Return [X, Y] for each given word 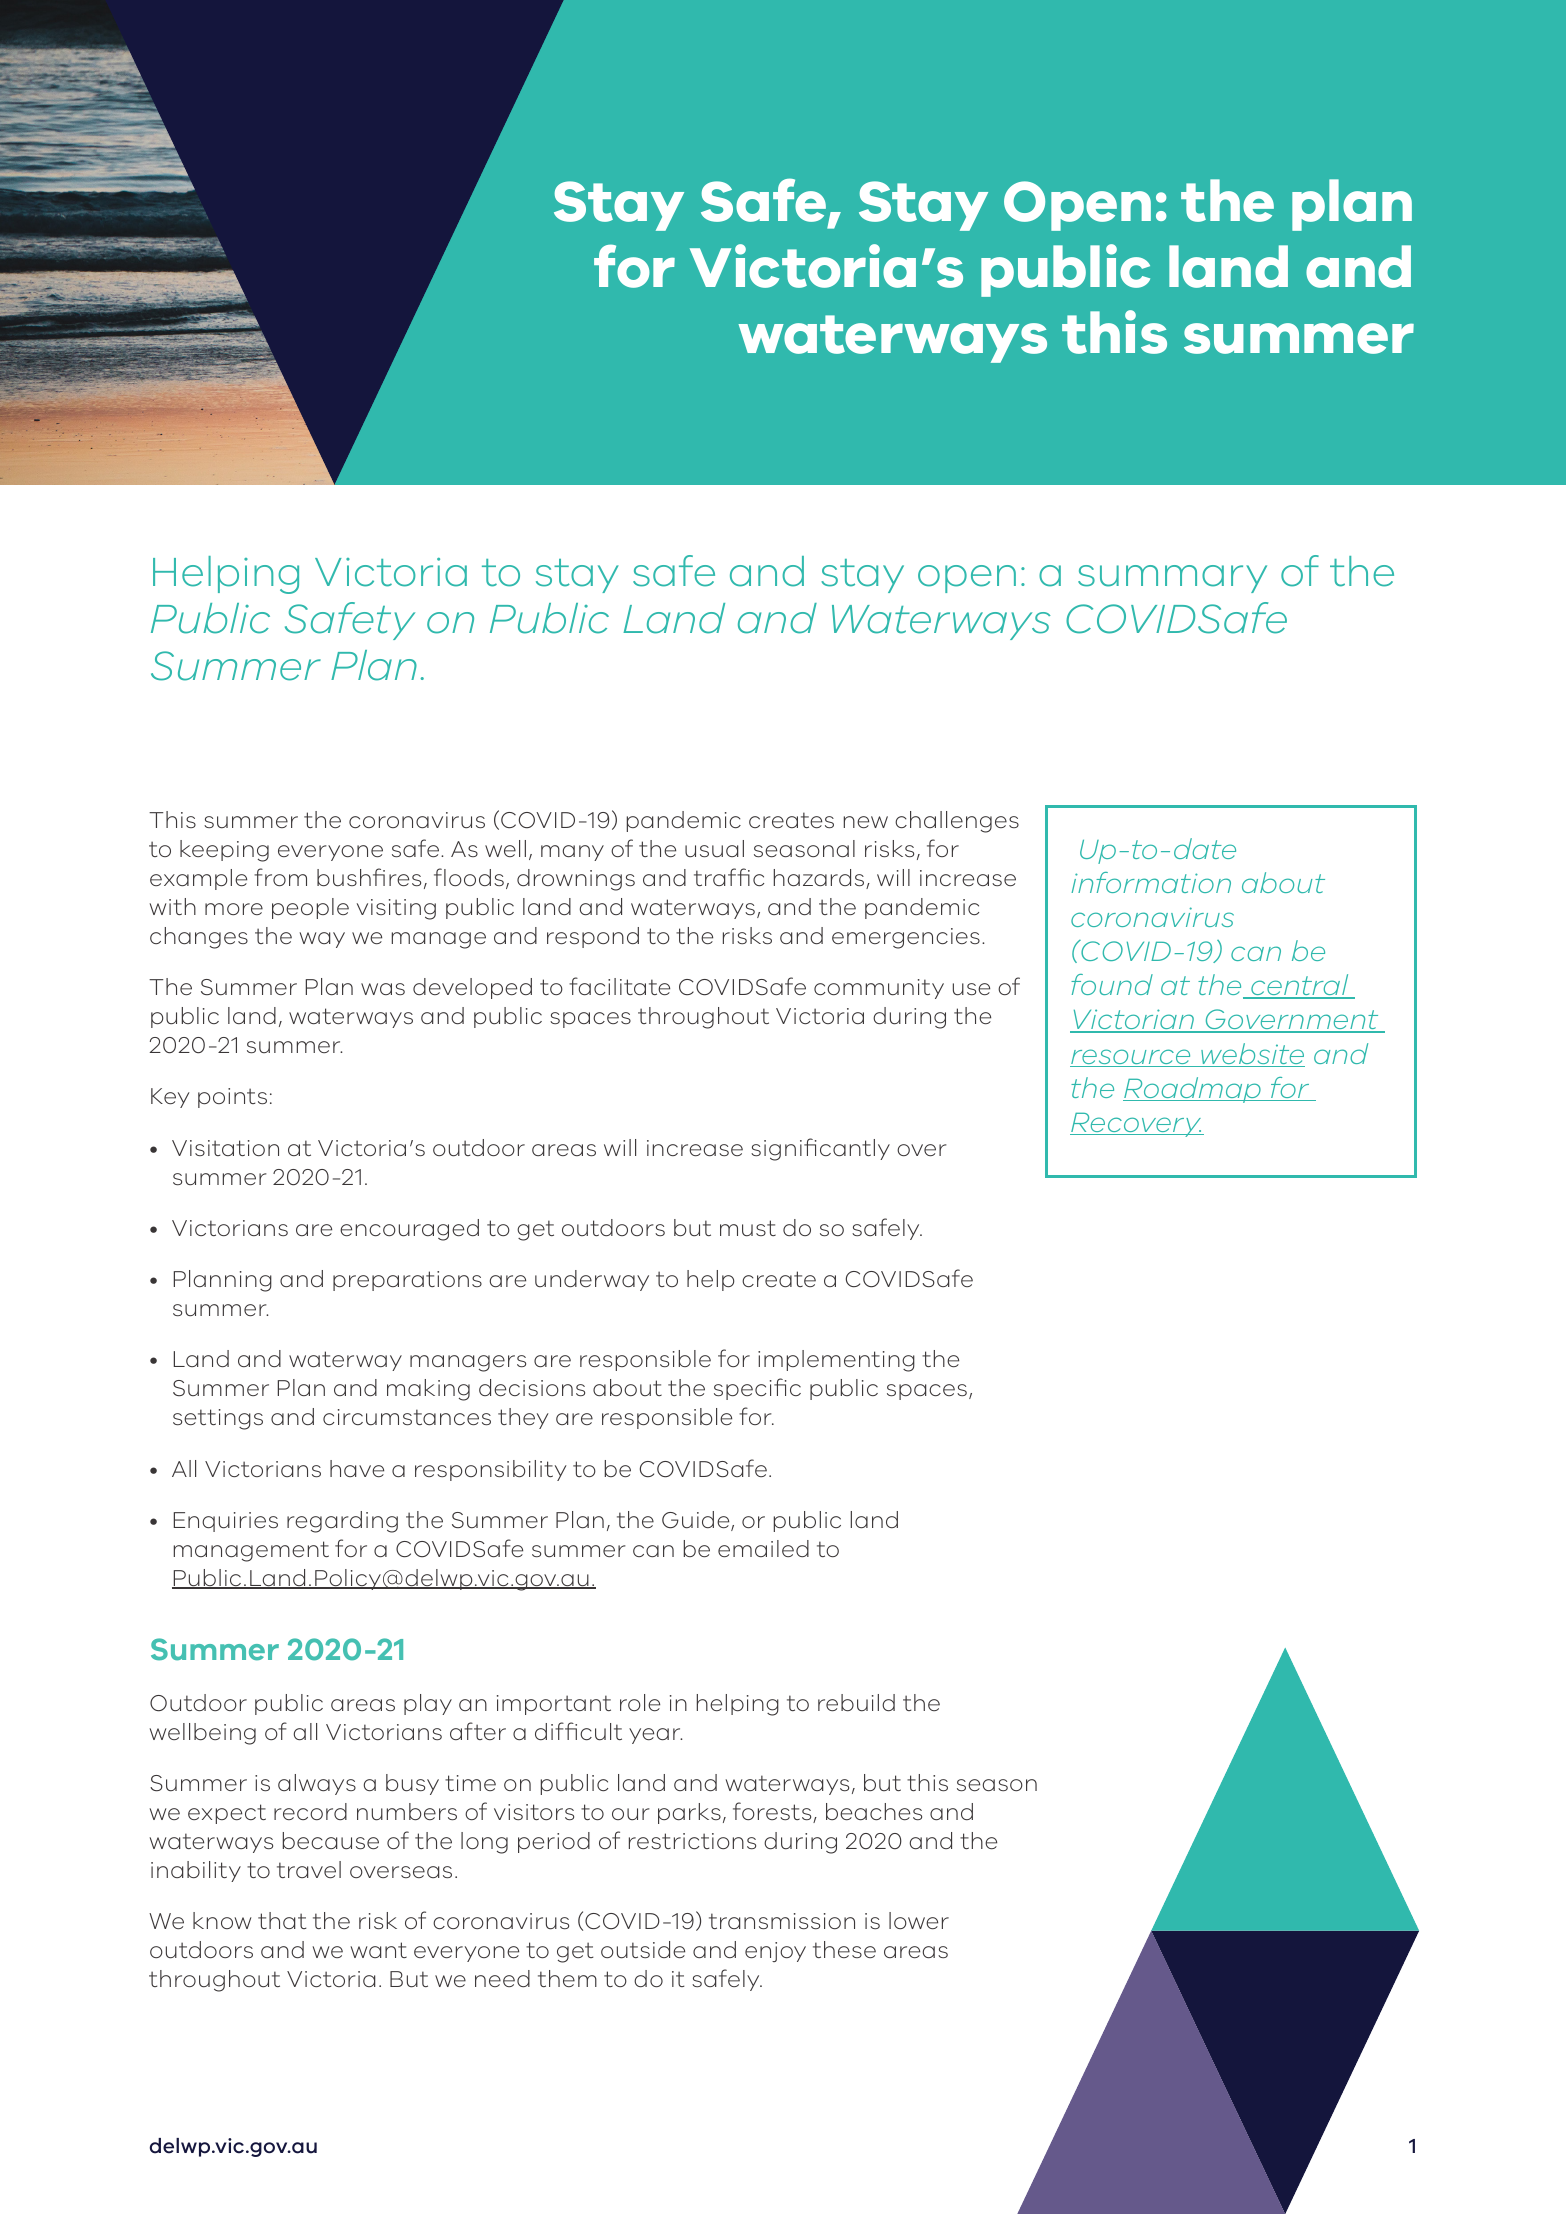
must [748, 1228]
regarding [342, 1522]
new [866, 822]
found [1112, 984]
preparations [407, 1281]
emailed [763, 1548]
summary [1172, 579]
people [310, 908]
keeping [224, 851]
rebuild [856, 1703]
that [282, 1920]
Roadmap [1193, 1090]
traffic [729, 877]
